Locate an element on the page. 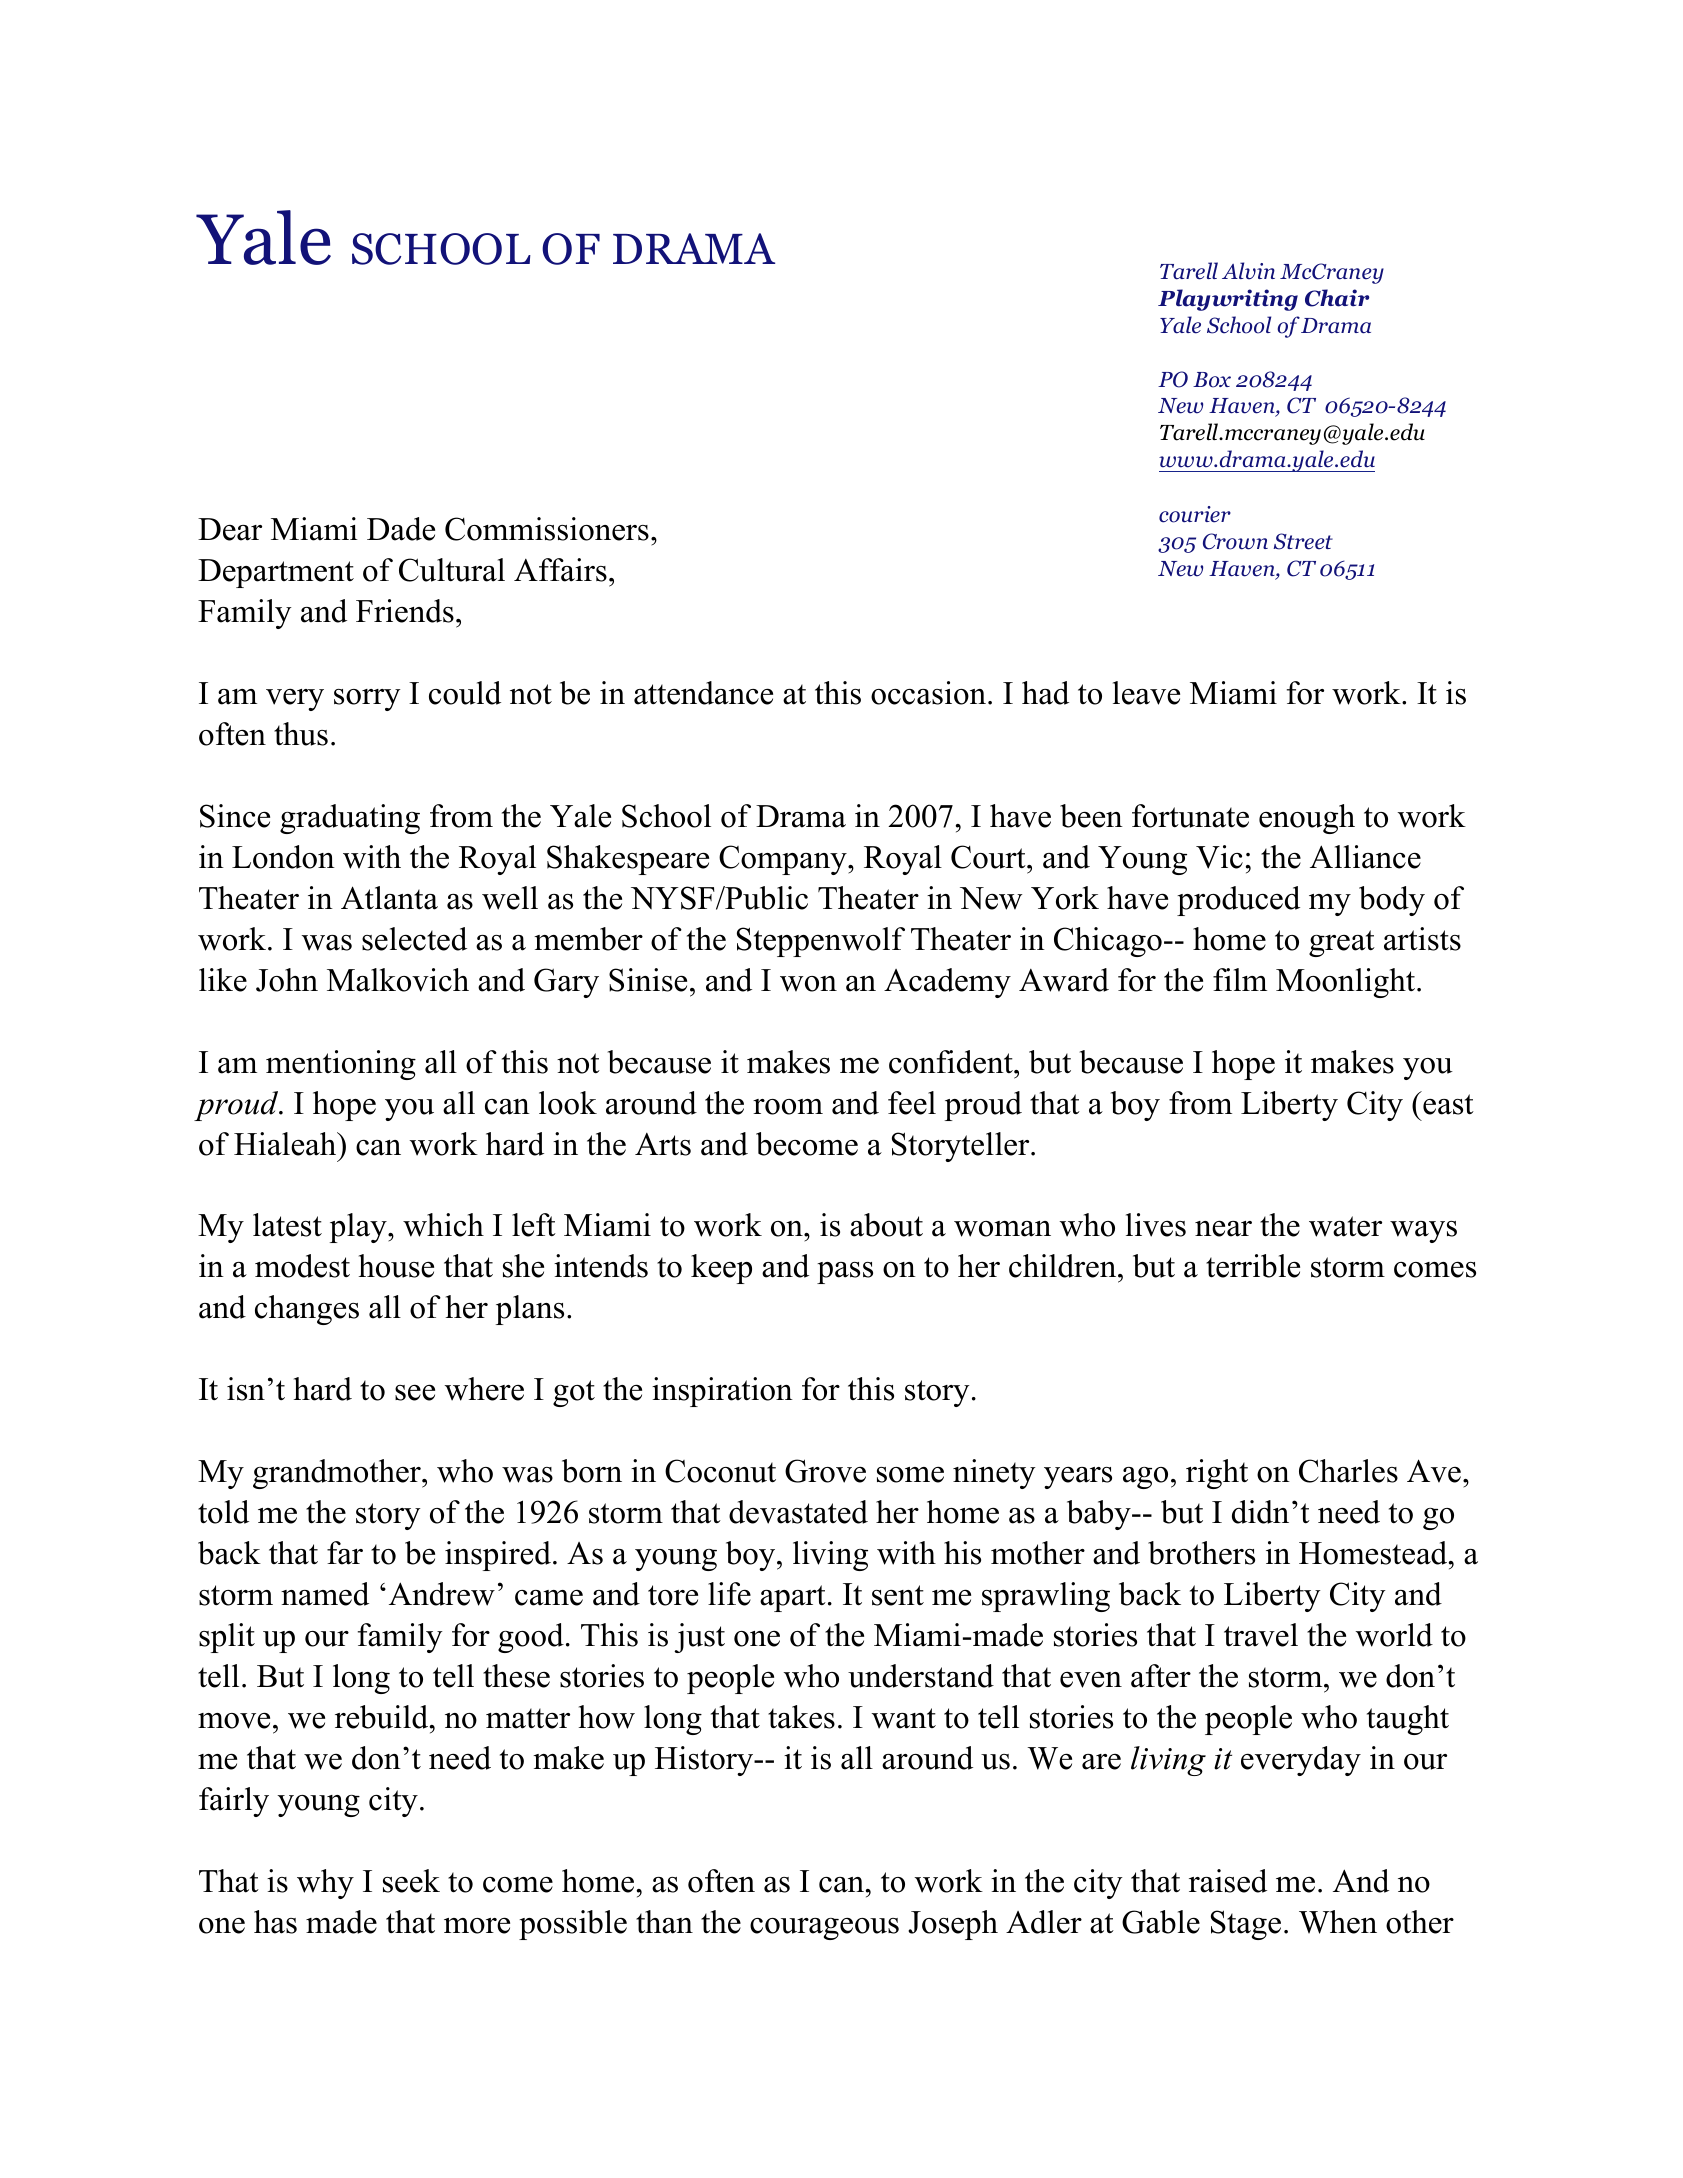 The height and width of the image is (2178, 1683). Dade is located at coordinates (401, 529).
